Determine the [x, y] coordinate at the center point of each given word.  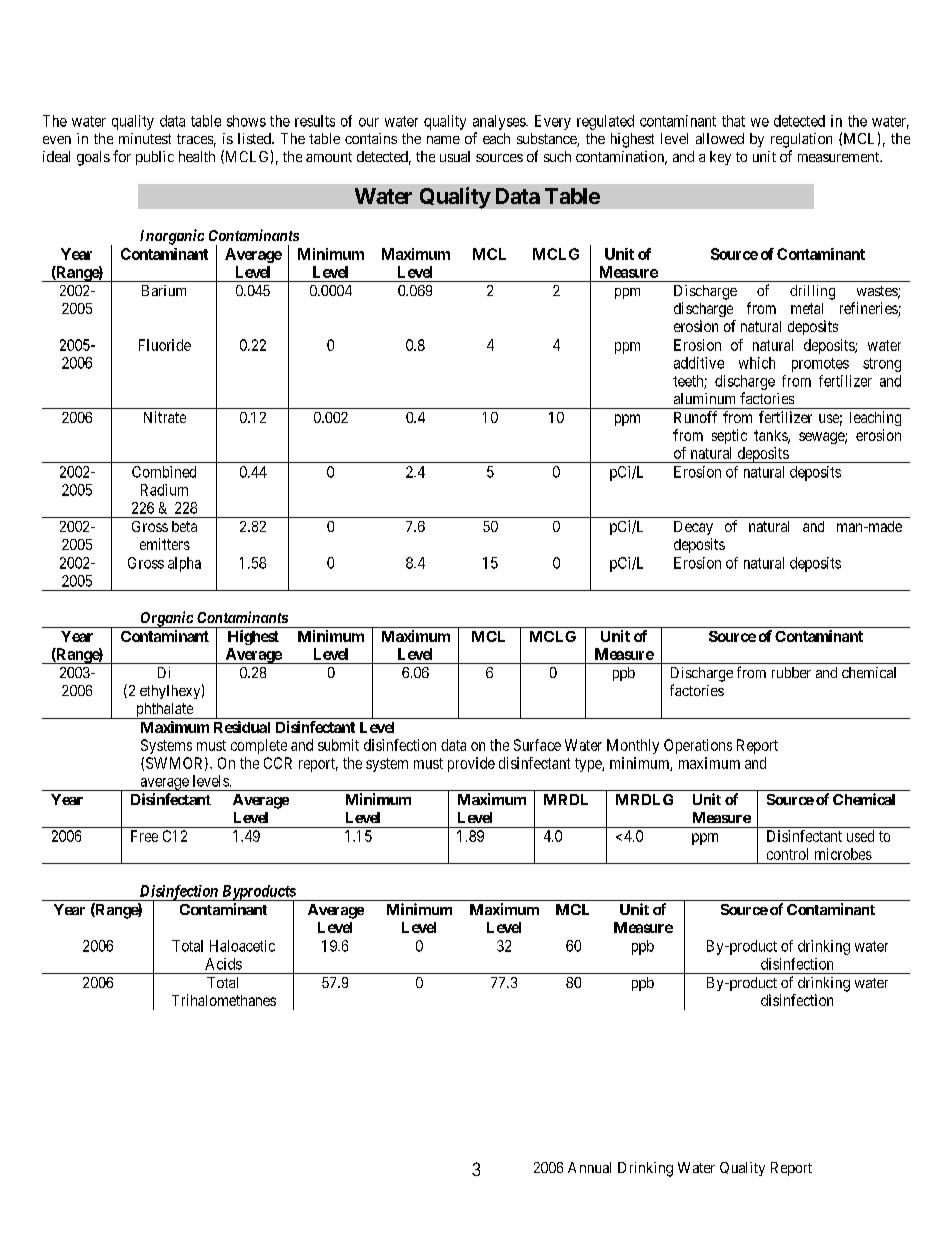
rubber [791, 672]
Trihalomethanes [224, 1000]
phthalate [164, 711]
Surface [537, 745]
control [787, 854]
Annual [589, 1167]
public [155, 158]
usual [455, 156]
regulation [801, 140]
